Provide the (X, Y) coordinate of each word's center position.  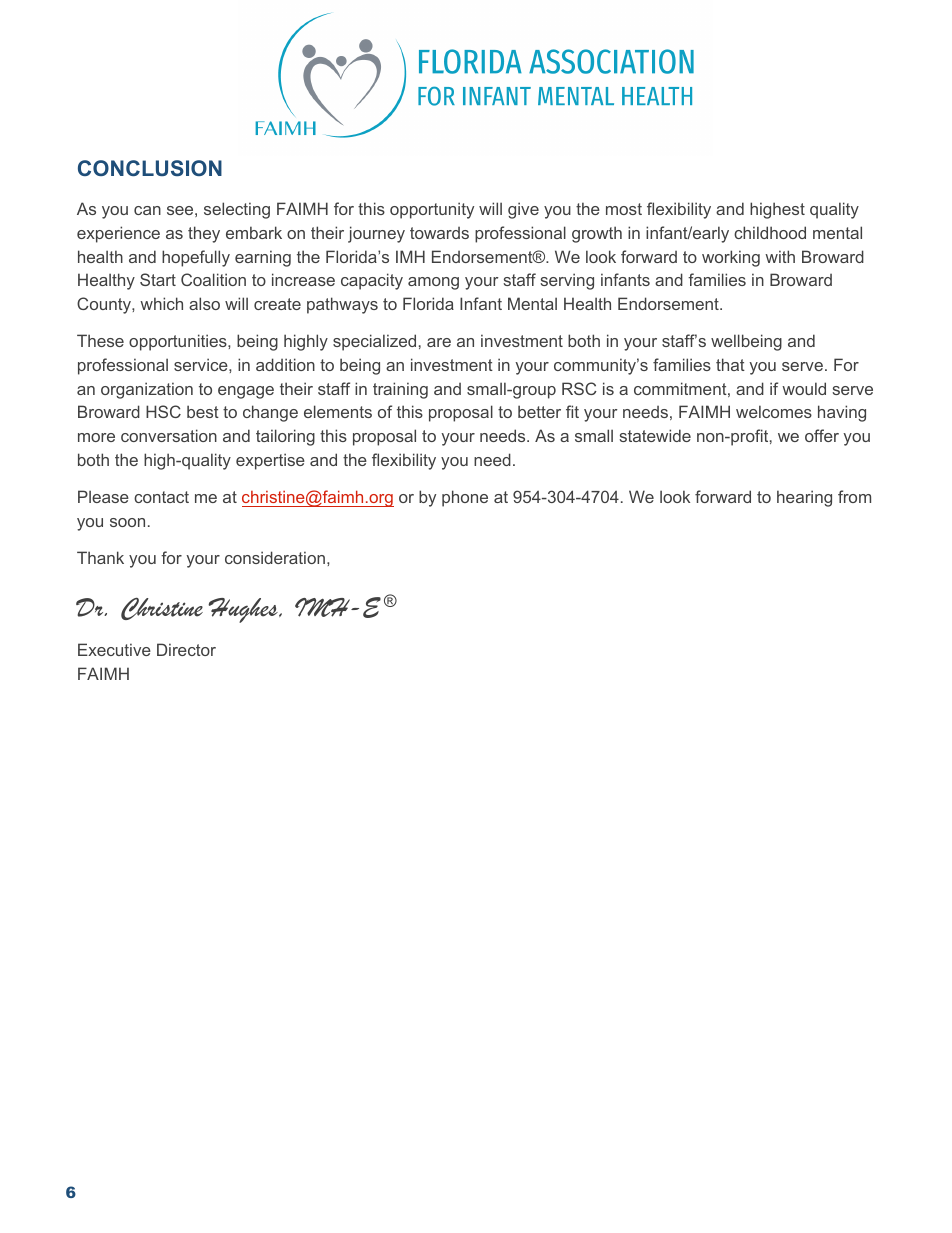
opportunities (179, 342)
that (730, 364)
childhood (770, 232)
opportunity (432, 210)
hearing (804, 498)
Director (186, 649)
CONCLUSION (150, 168)
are (439, 342)
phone (465, 498)
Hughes (244, 610)
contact (161, 497)
